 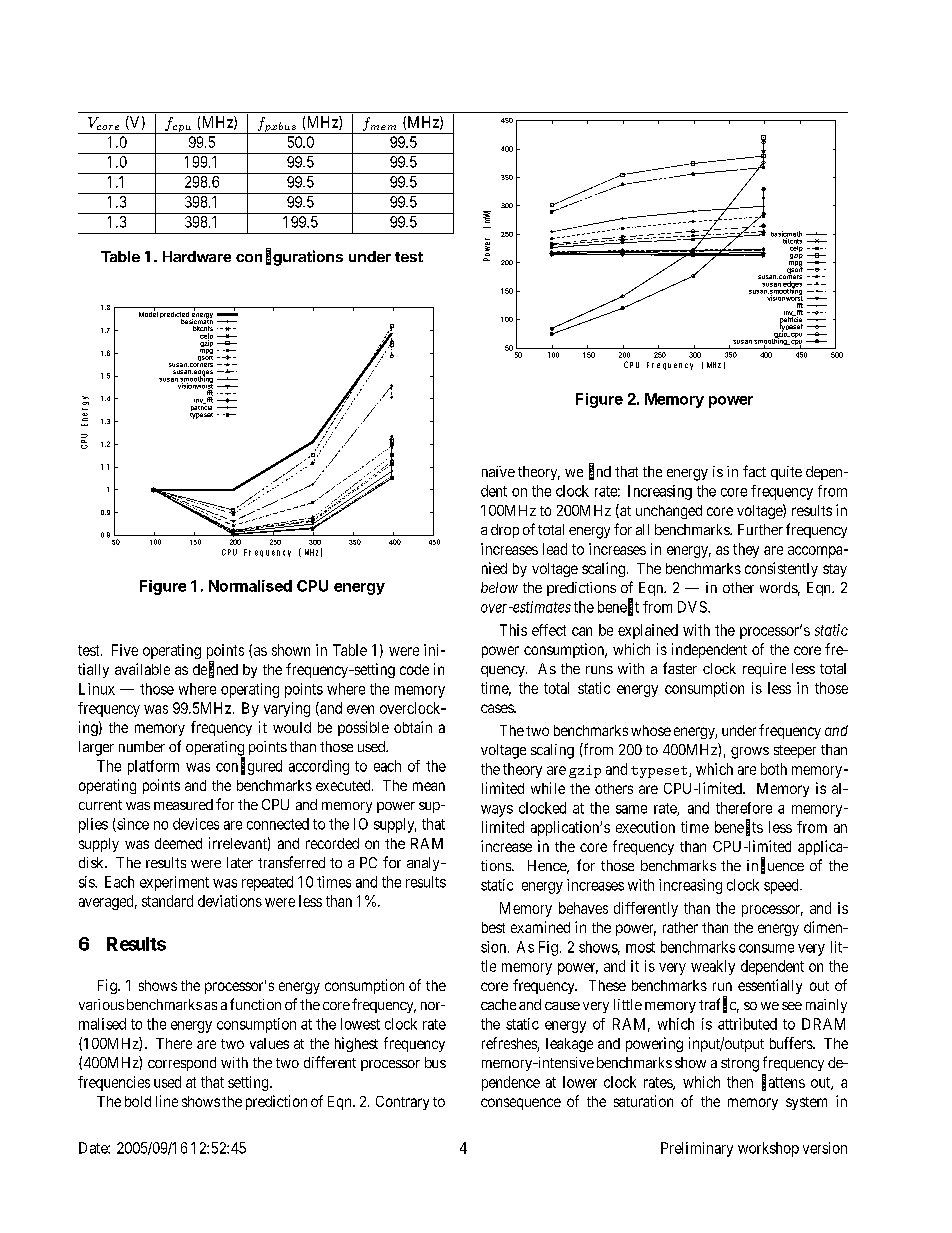 I want to click on below, so click(x=499, y=587).
